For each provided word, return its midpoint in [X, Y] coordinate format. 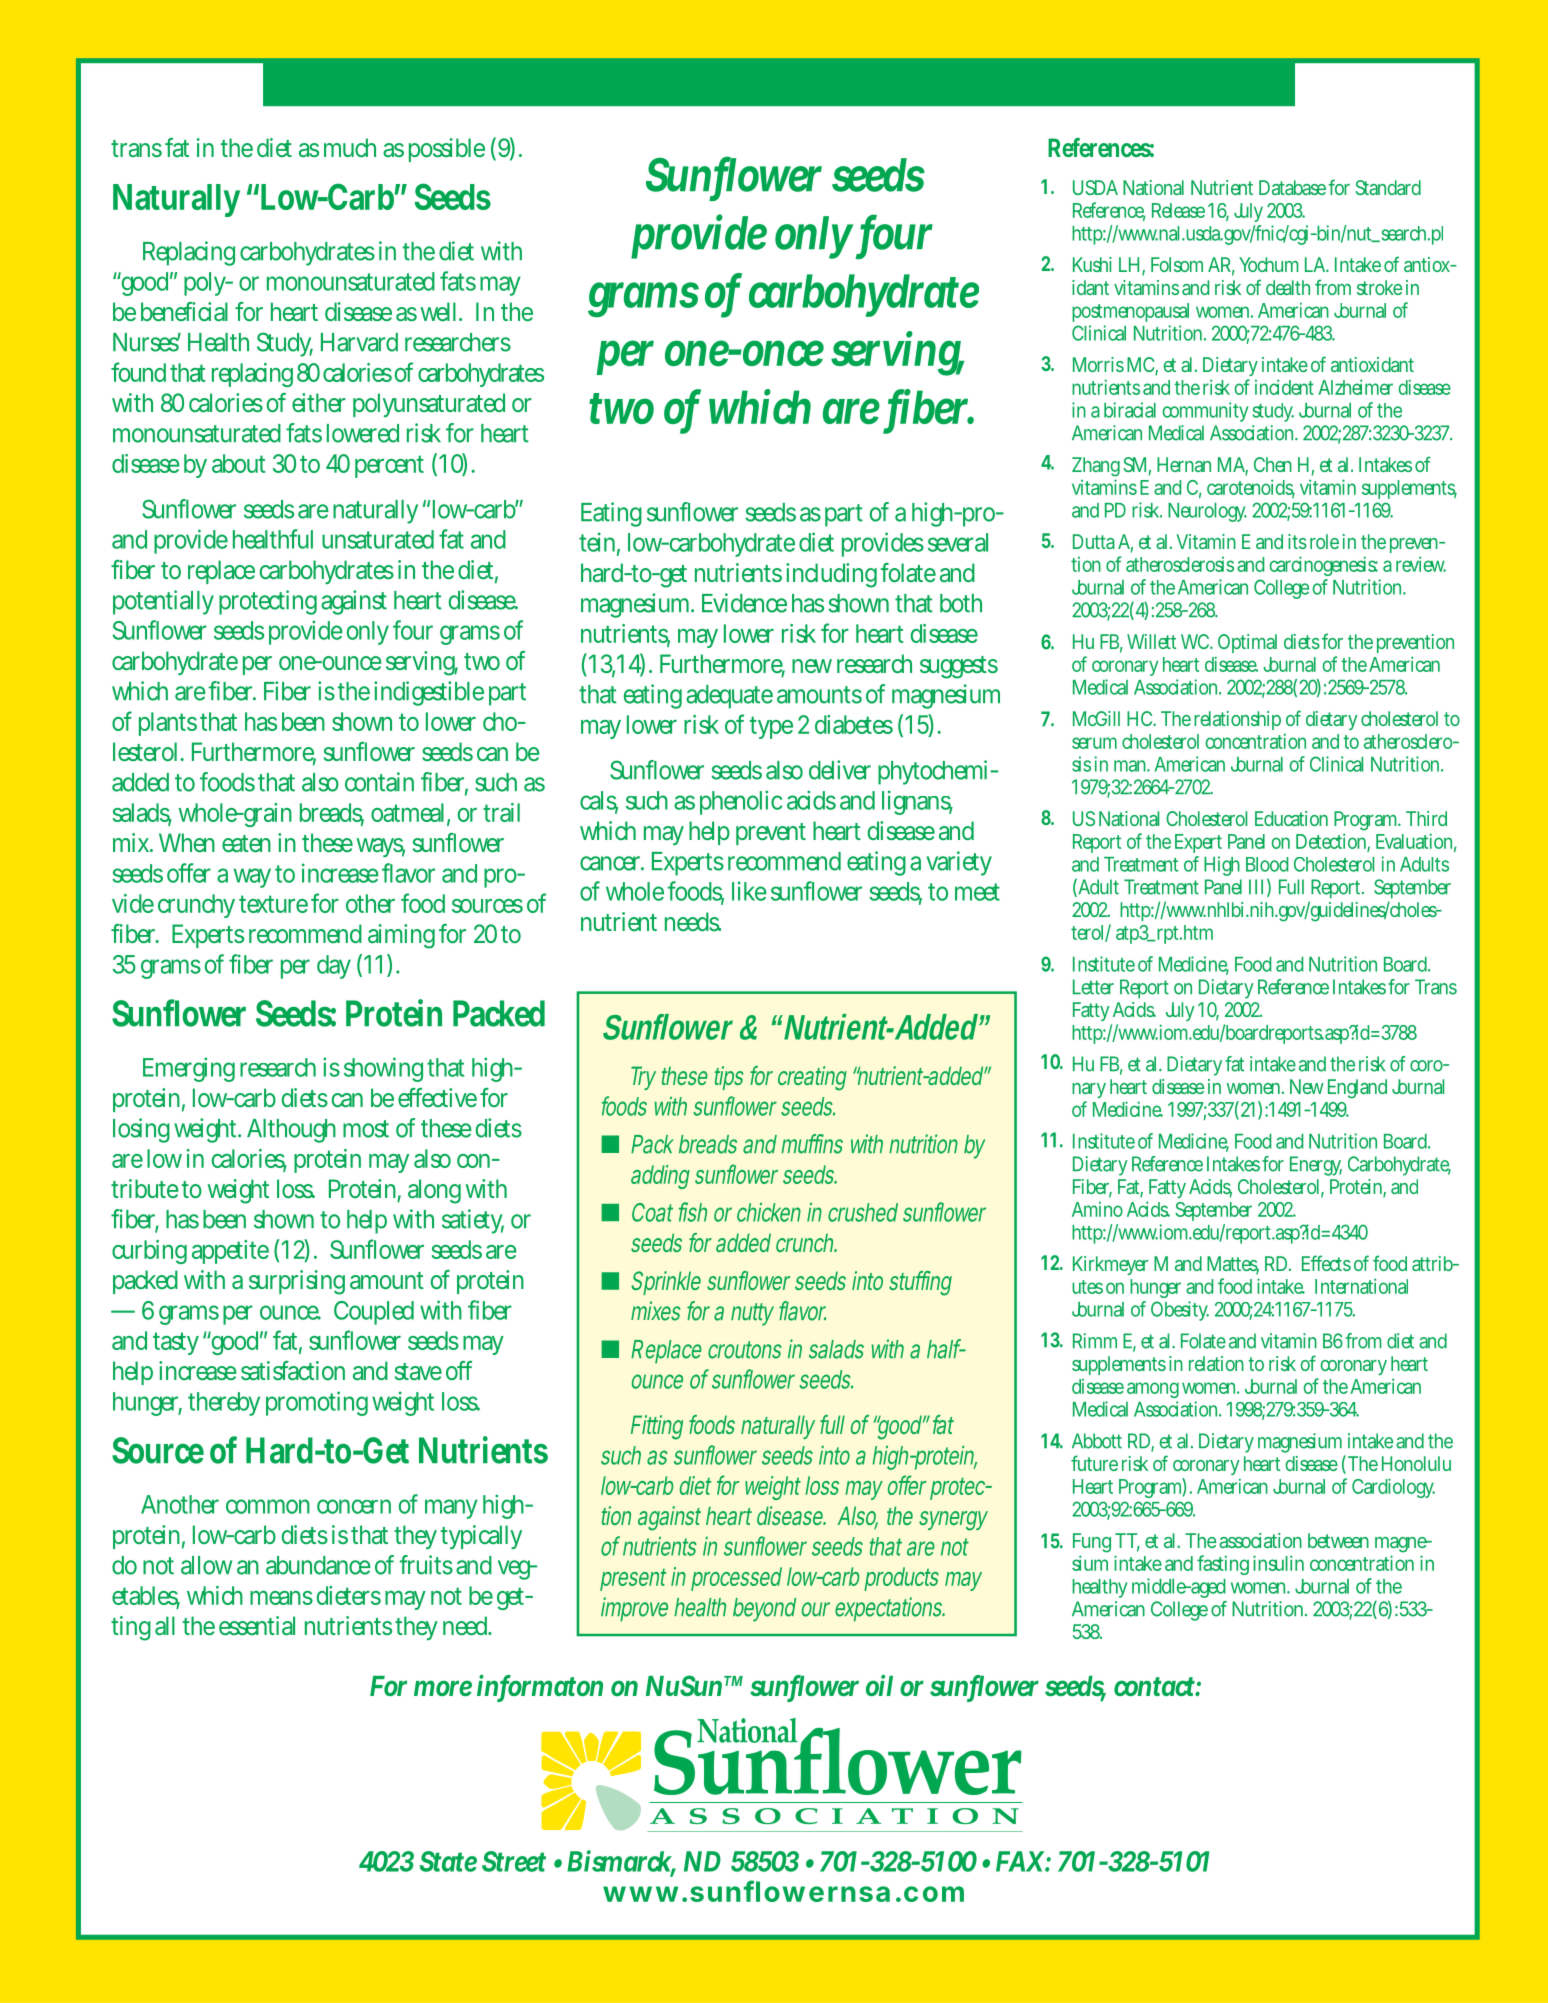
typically [481, 1537]
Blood [1267, 864]
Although [291, 1131]
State [448, 1861]
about [239, 463]
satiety [473, 1221]
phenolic [741, 802]
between [1338, 1540]
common [268, 1506]
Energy [1316, 1166]
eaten [246, 844]
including [831, 575]
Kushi [1092, 264]
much [350, 147]
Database [1292, 187]
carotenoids [1251, 488]
